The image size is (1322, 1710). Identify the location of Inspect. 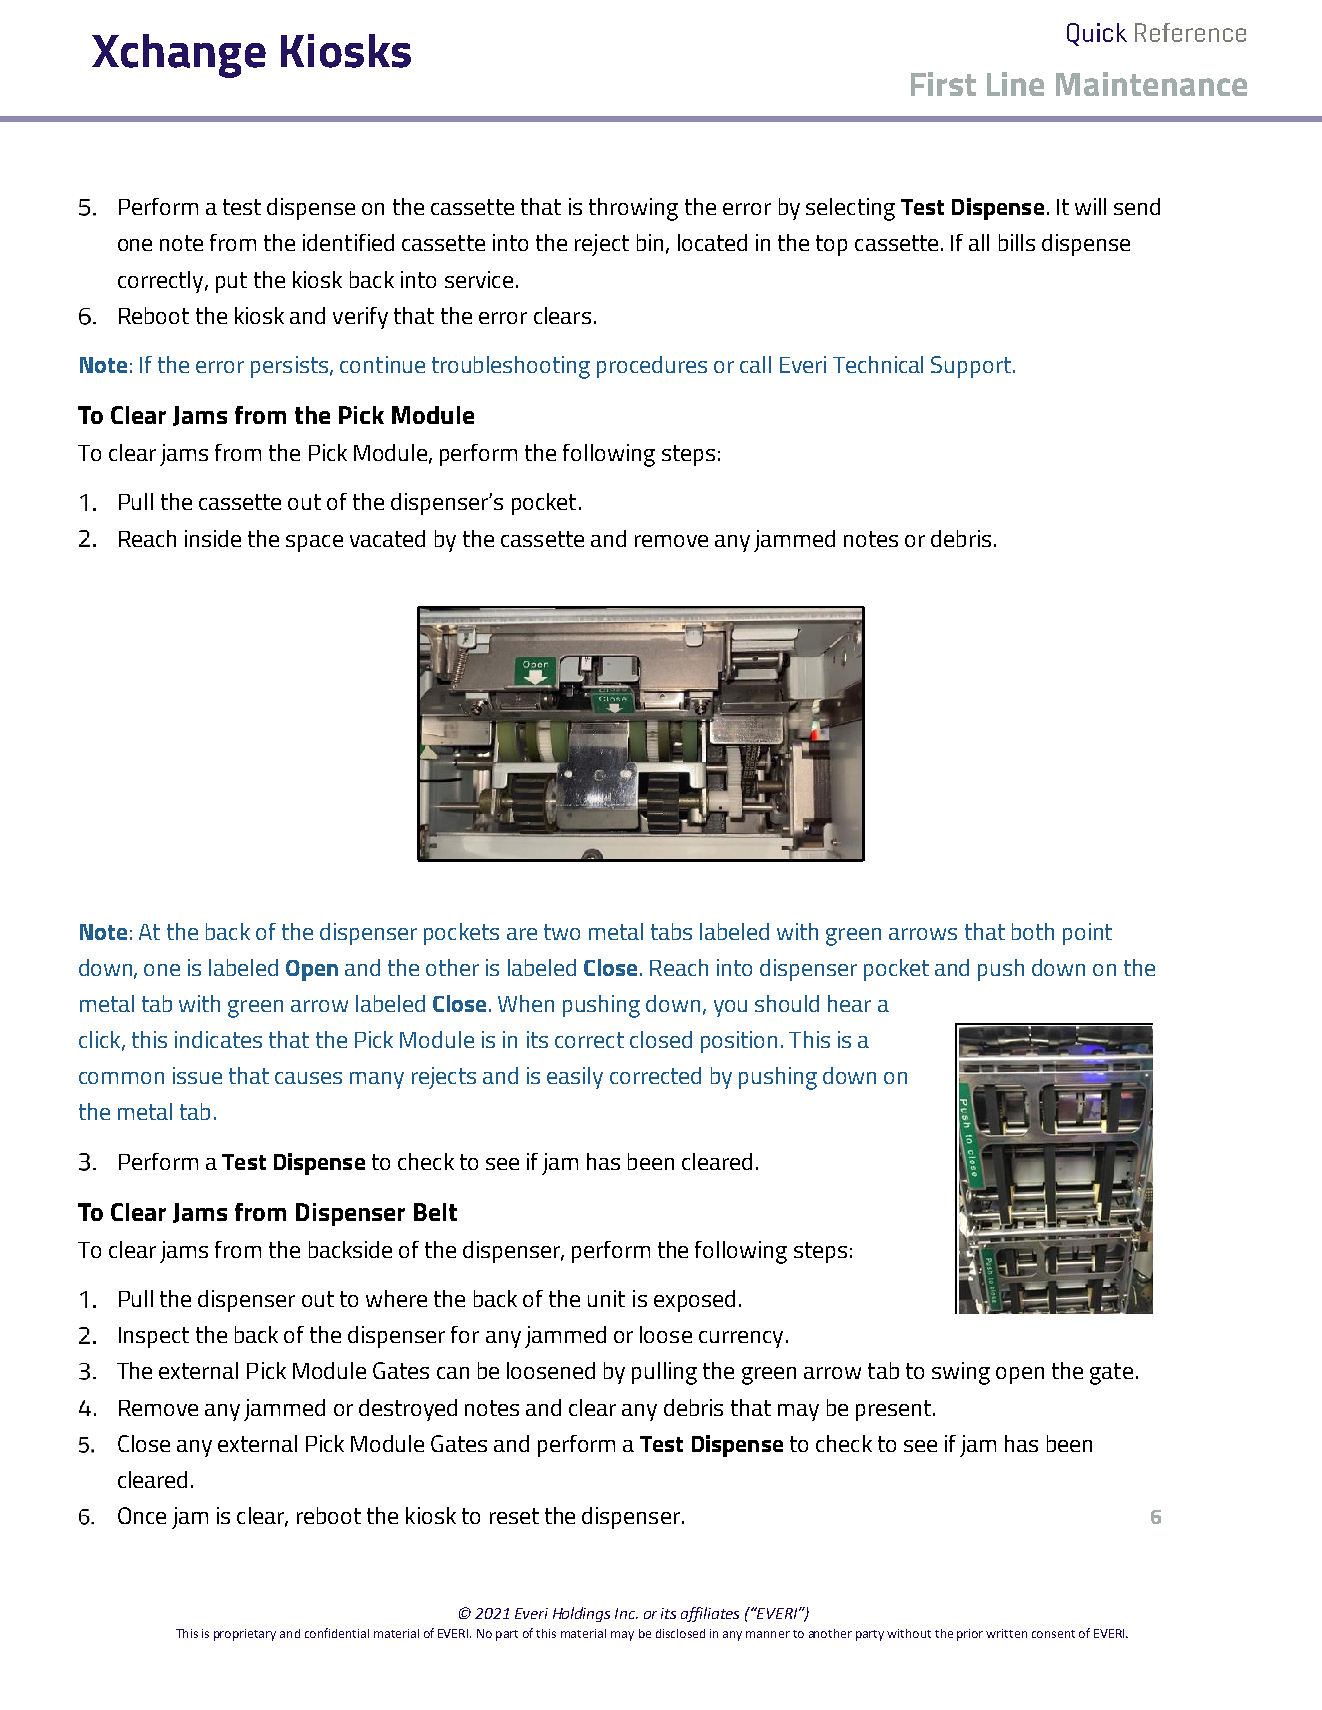
(154, 1337).
